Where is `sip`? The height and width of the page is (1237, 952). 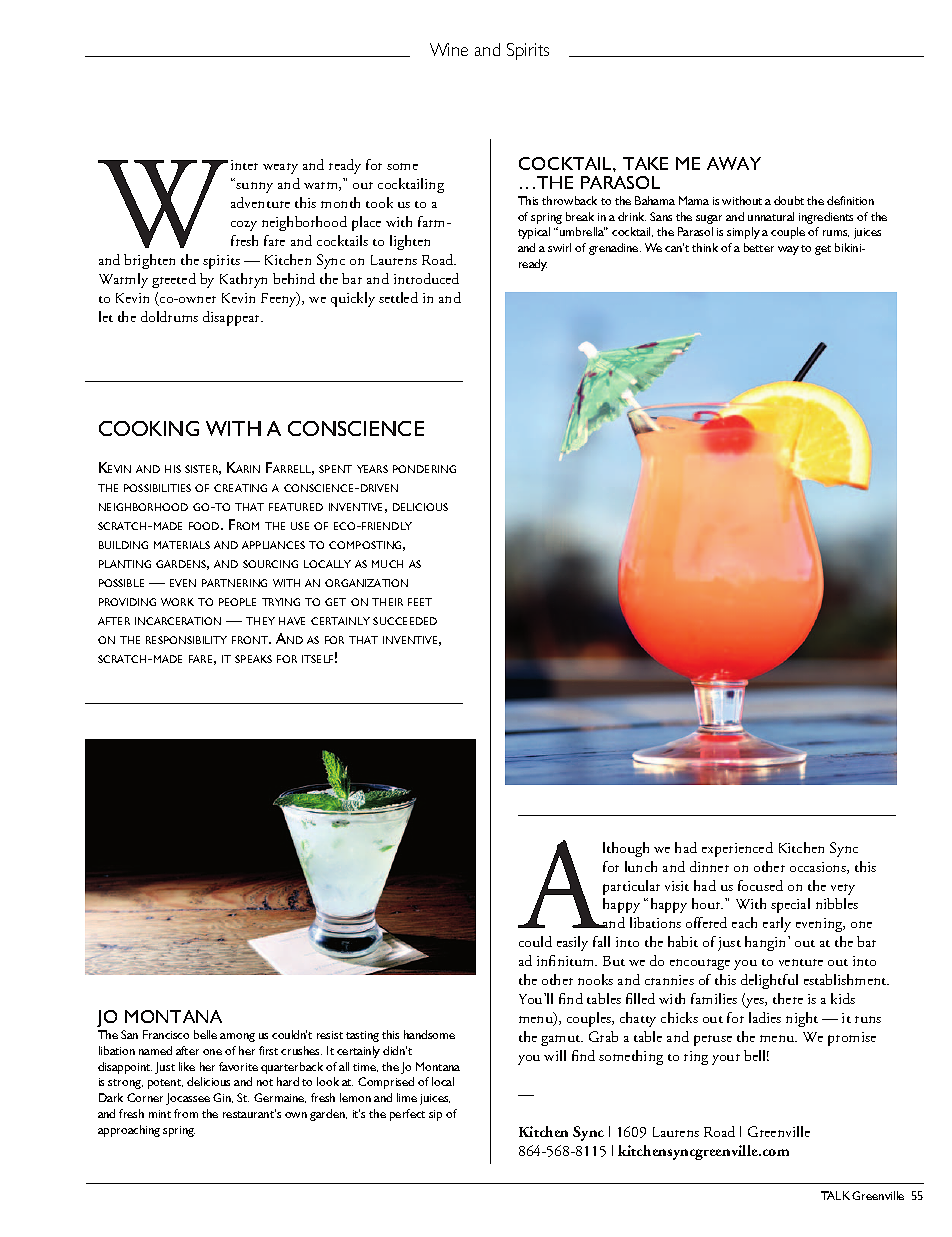
sip is located at coordinates (435, 1115).
